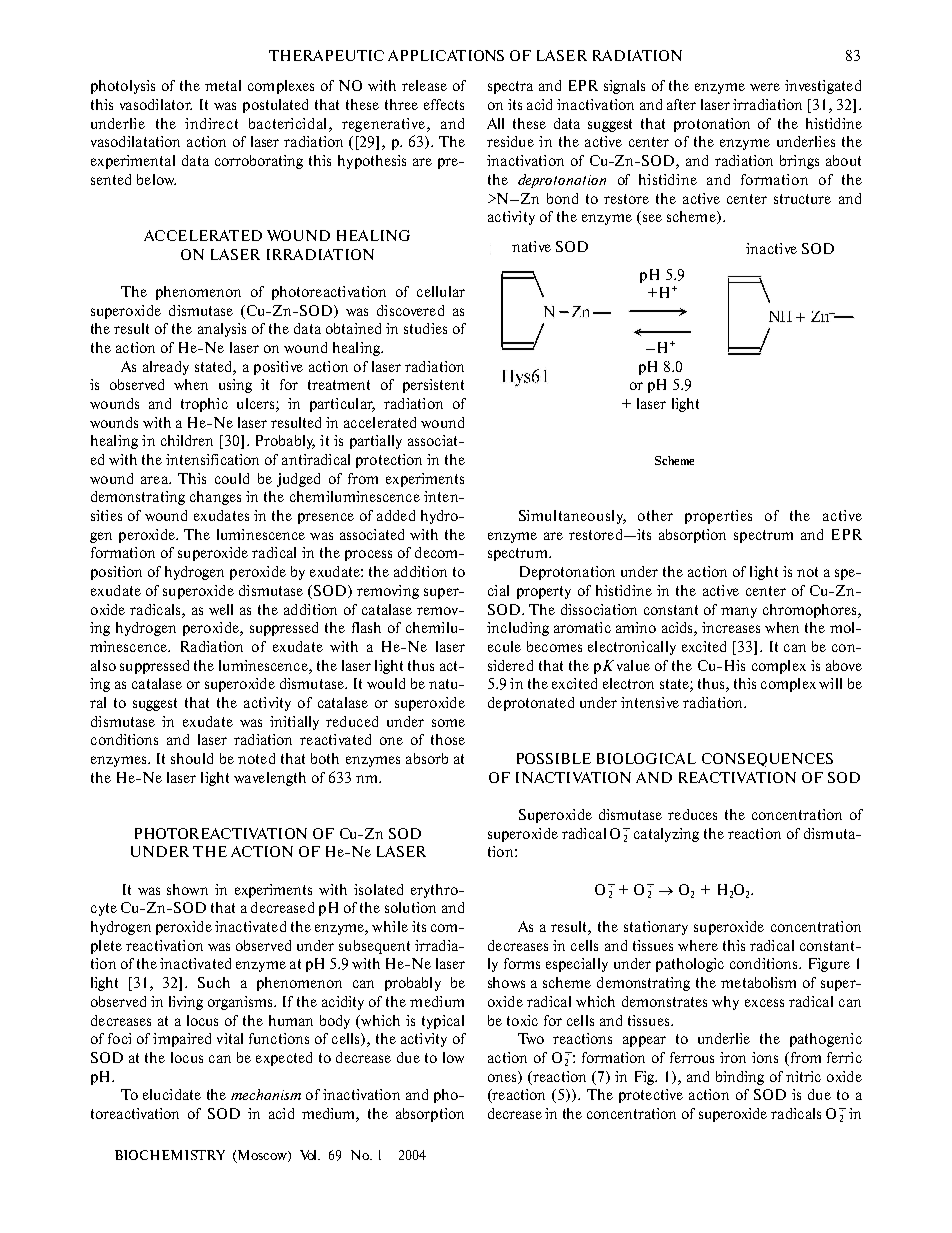 Image resolution: width=952 pixels, height=1233 pixels. I want to click on shown, so click(187, 889).
